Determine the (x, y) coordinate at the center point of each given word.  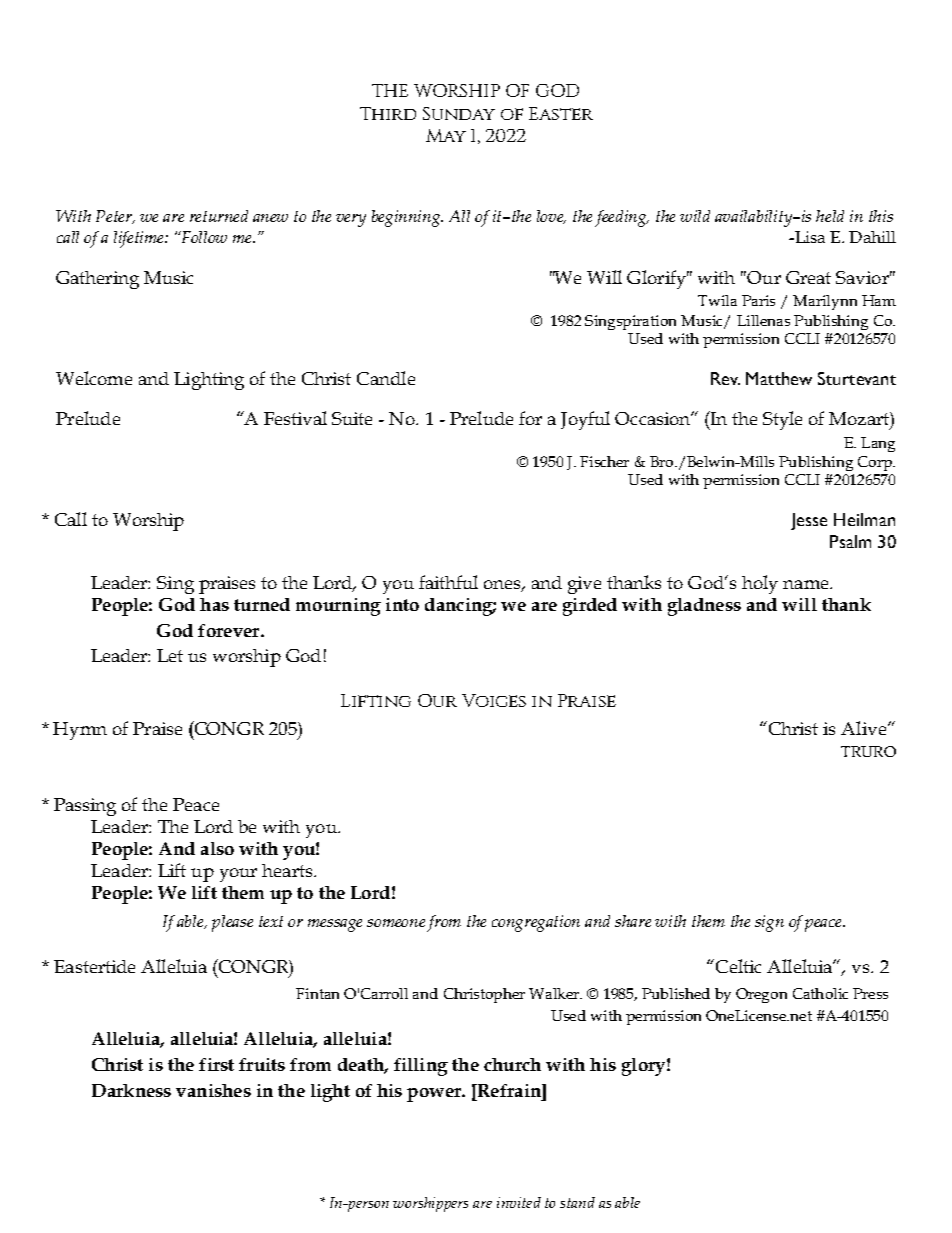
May (446, 135)
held (830, 216)
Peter (115, 217)
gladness (704, 607)
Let (170, 655)
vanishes (213, 1090)
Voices (494, 700)
